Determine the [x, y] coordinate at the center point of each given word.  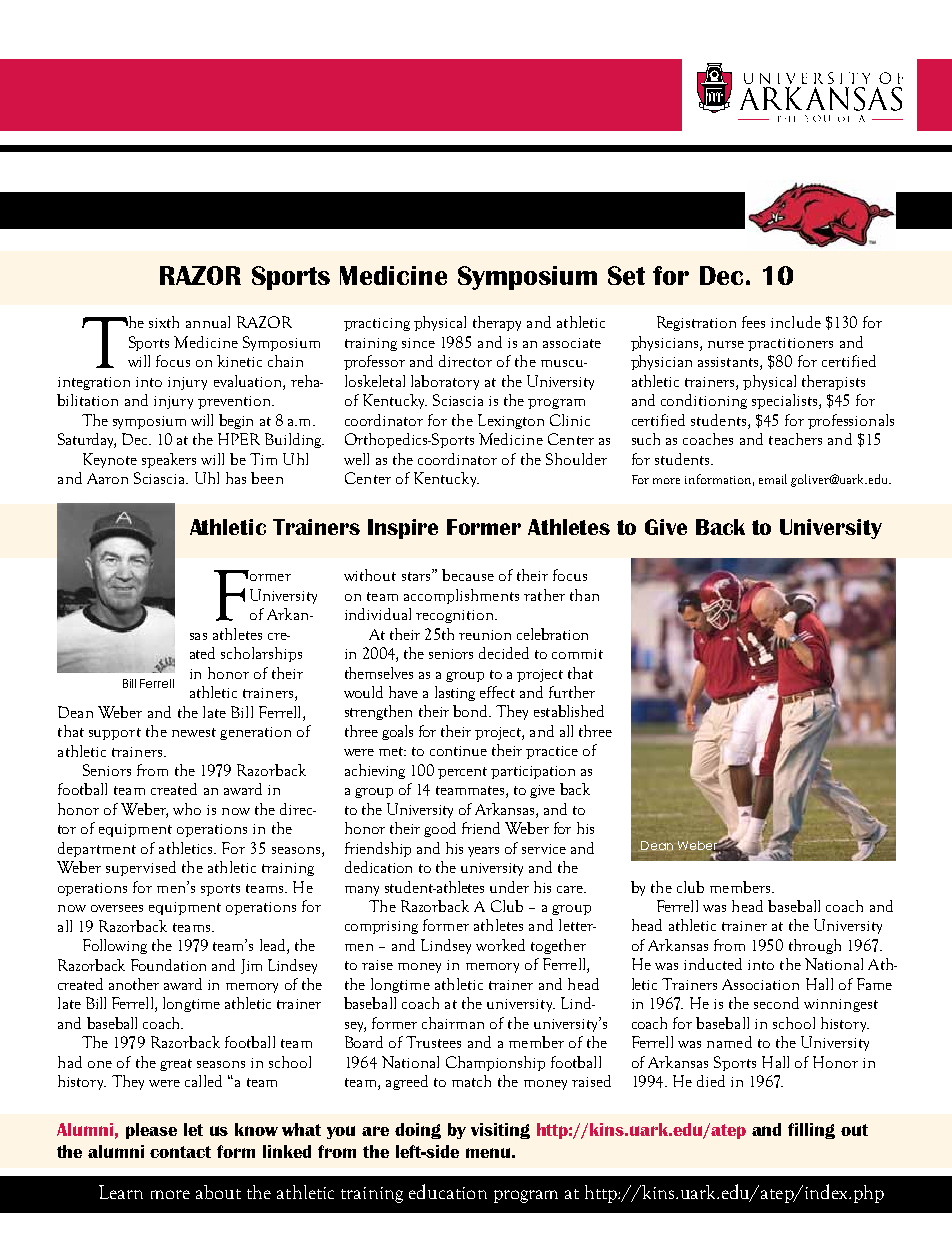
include [796, 322]
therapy [497, 323]
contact [180, 1152]
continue [458, 751]
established [569, 711]
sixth [164, 322]
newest [194, 732]
